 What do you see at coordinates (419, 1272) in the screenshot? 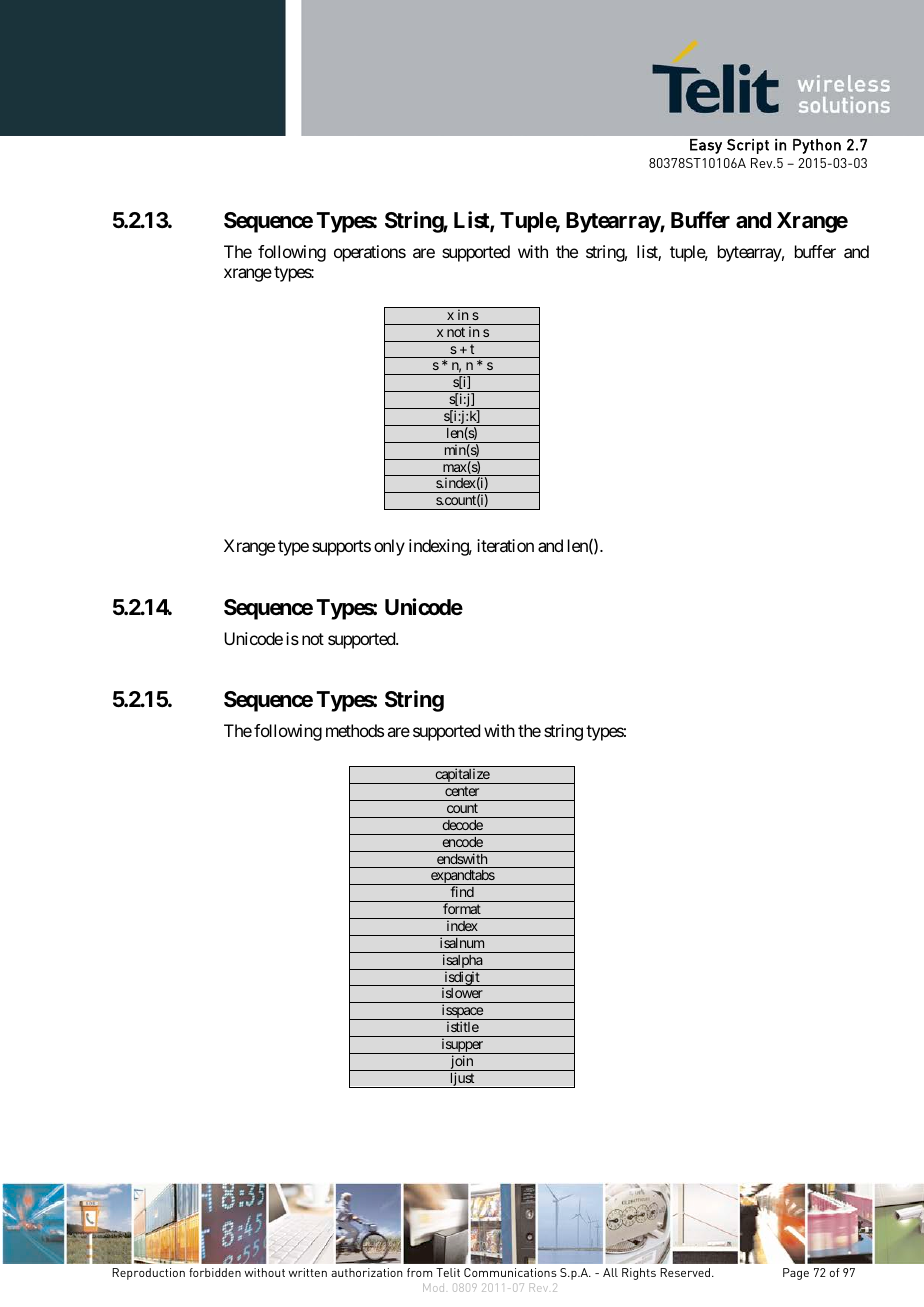
I see `from` at bounding box center [419, 1272].
